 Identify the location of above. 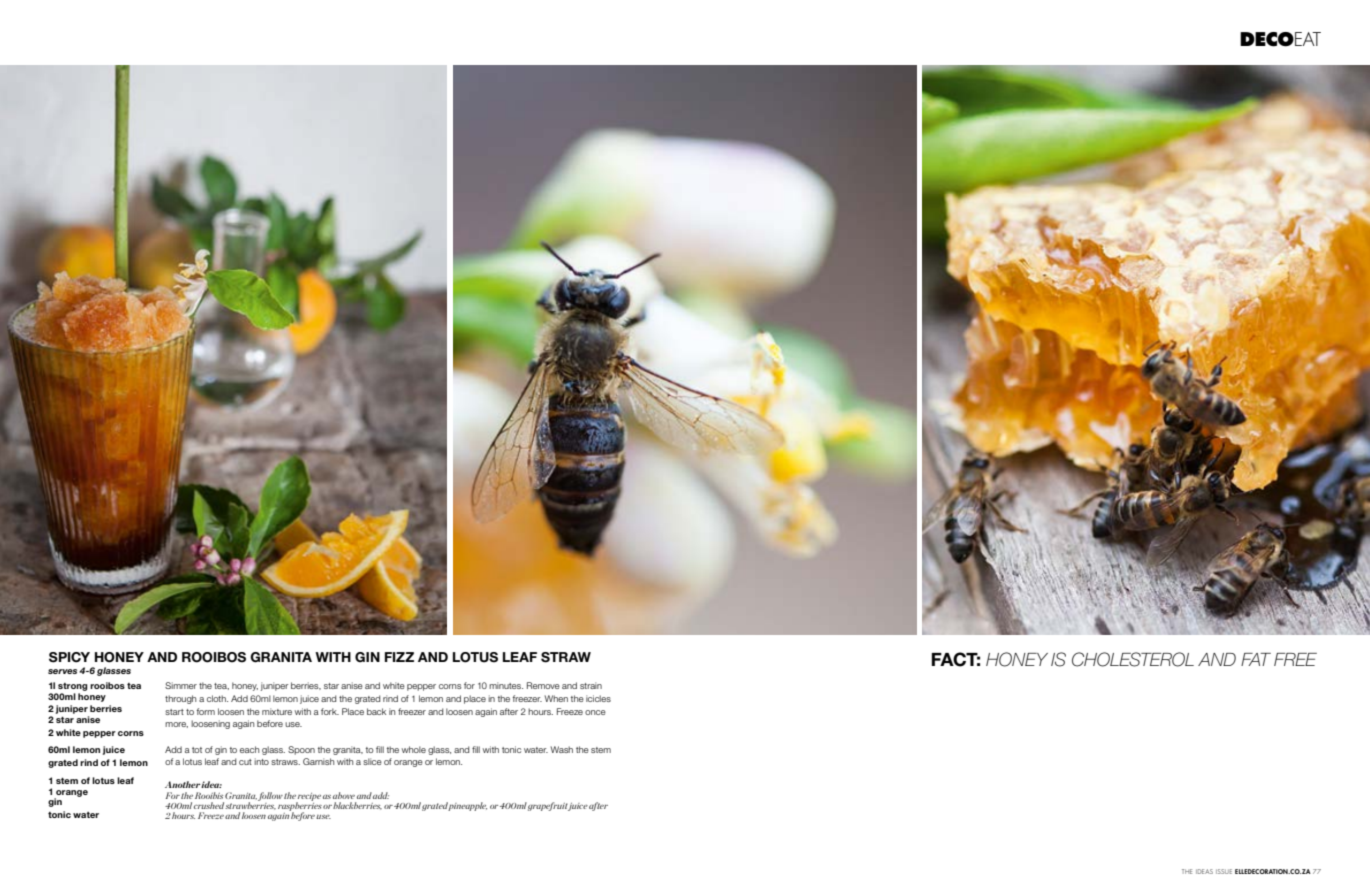
(344, 795).
